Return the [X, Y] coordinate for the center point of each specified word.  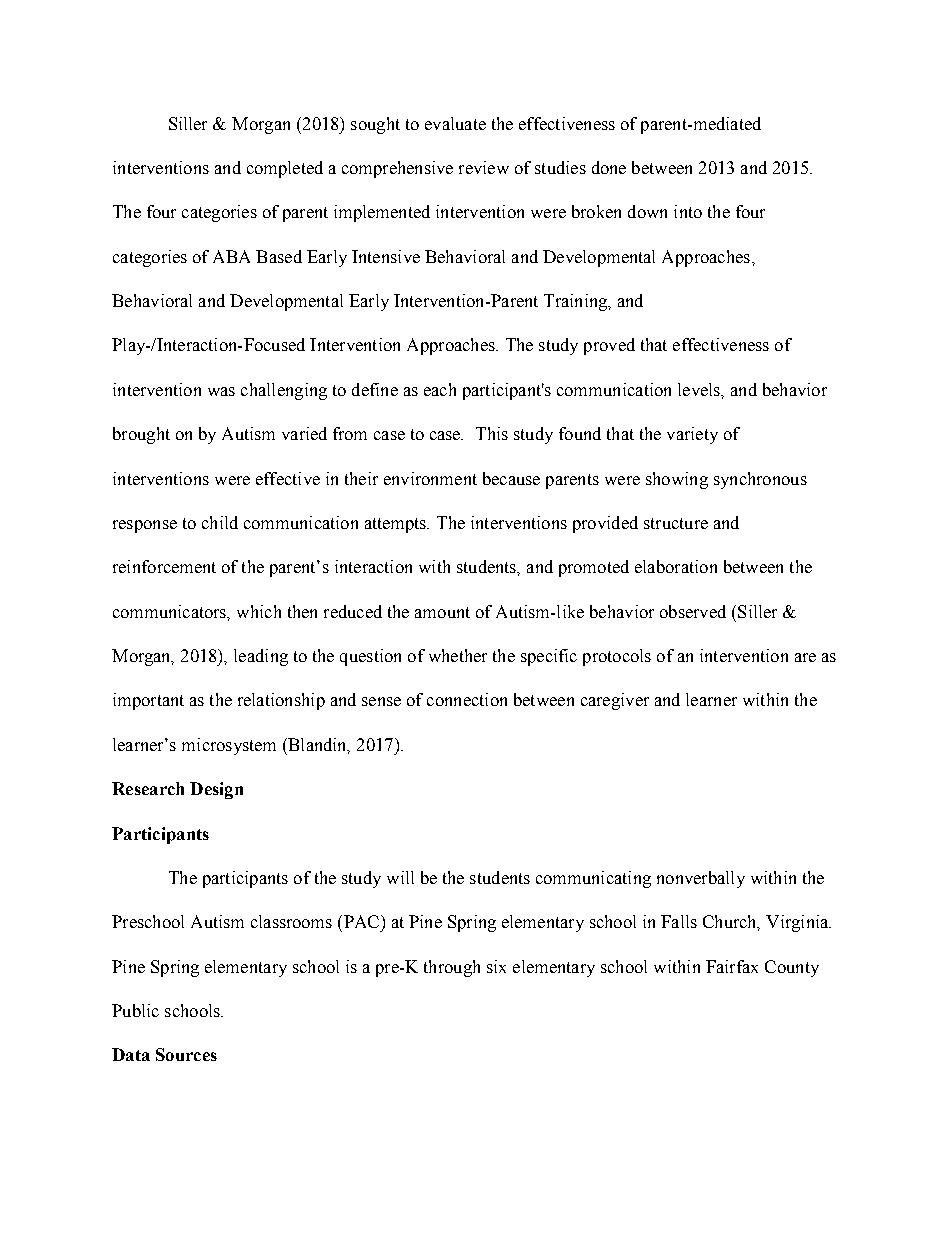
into [688, 211]
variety [692, 435]
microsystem [229, 746]
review [484, 167]
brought [141, 435]
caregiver [615, 701]
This [492, 433]
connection [467, 699]
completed [285, 169]
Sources [186, 1054]
